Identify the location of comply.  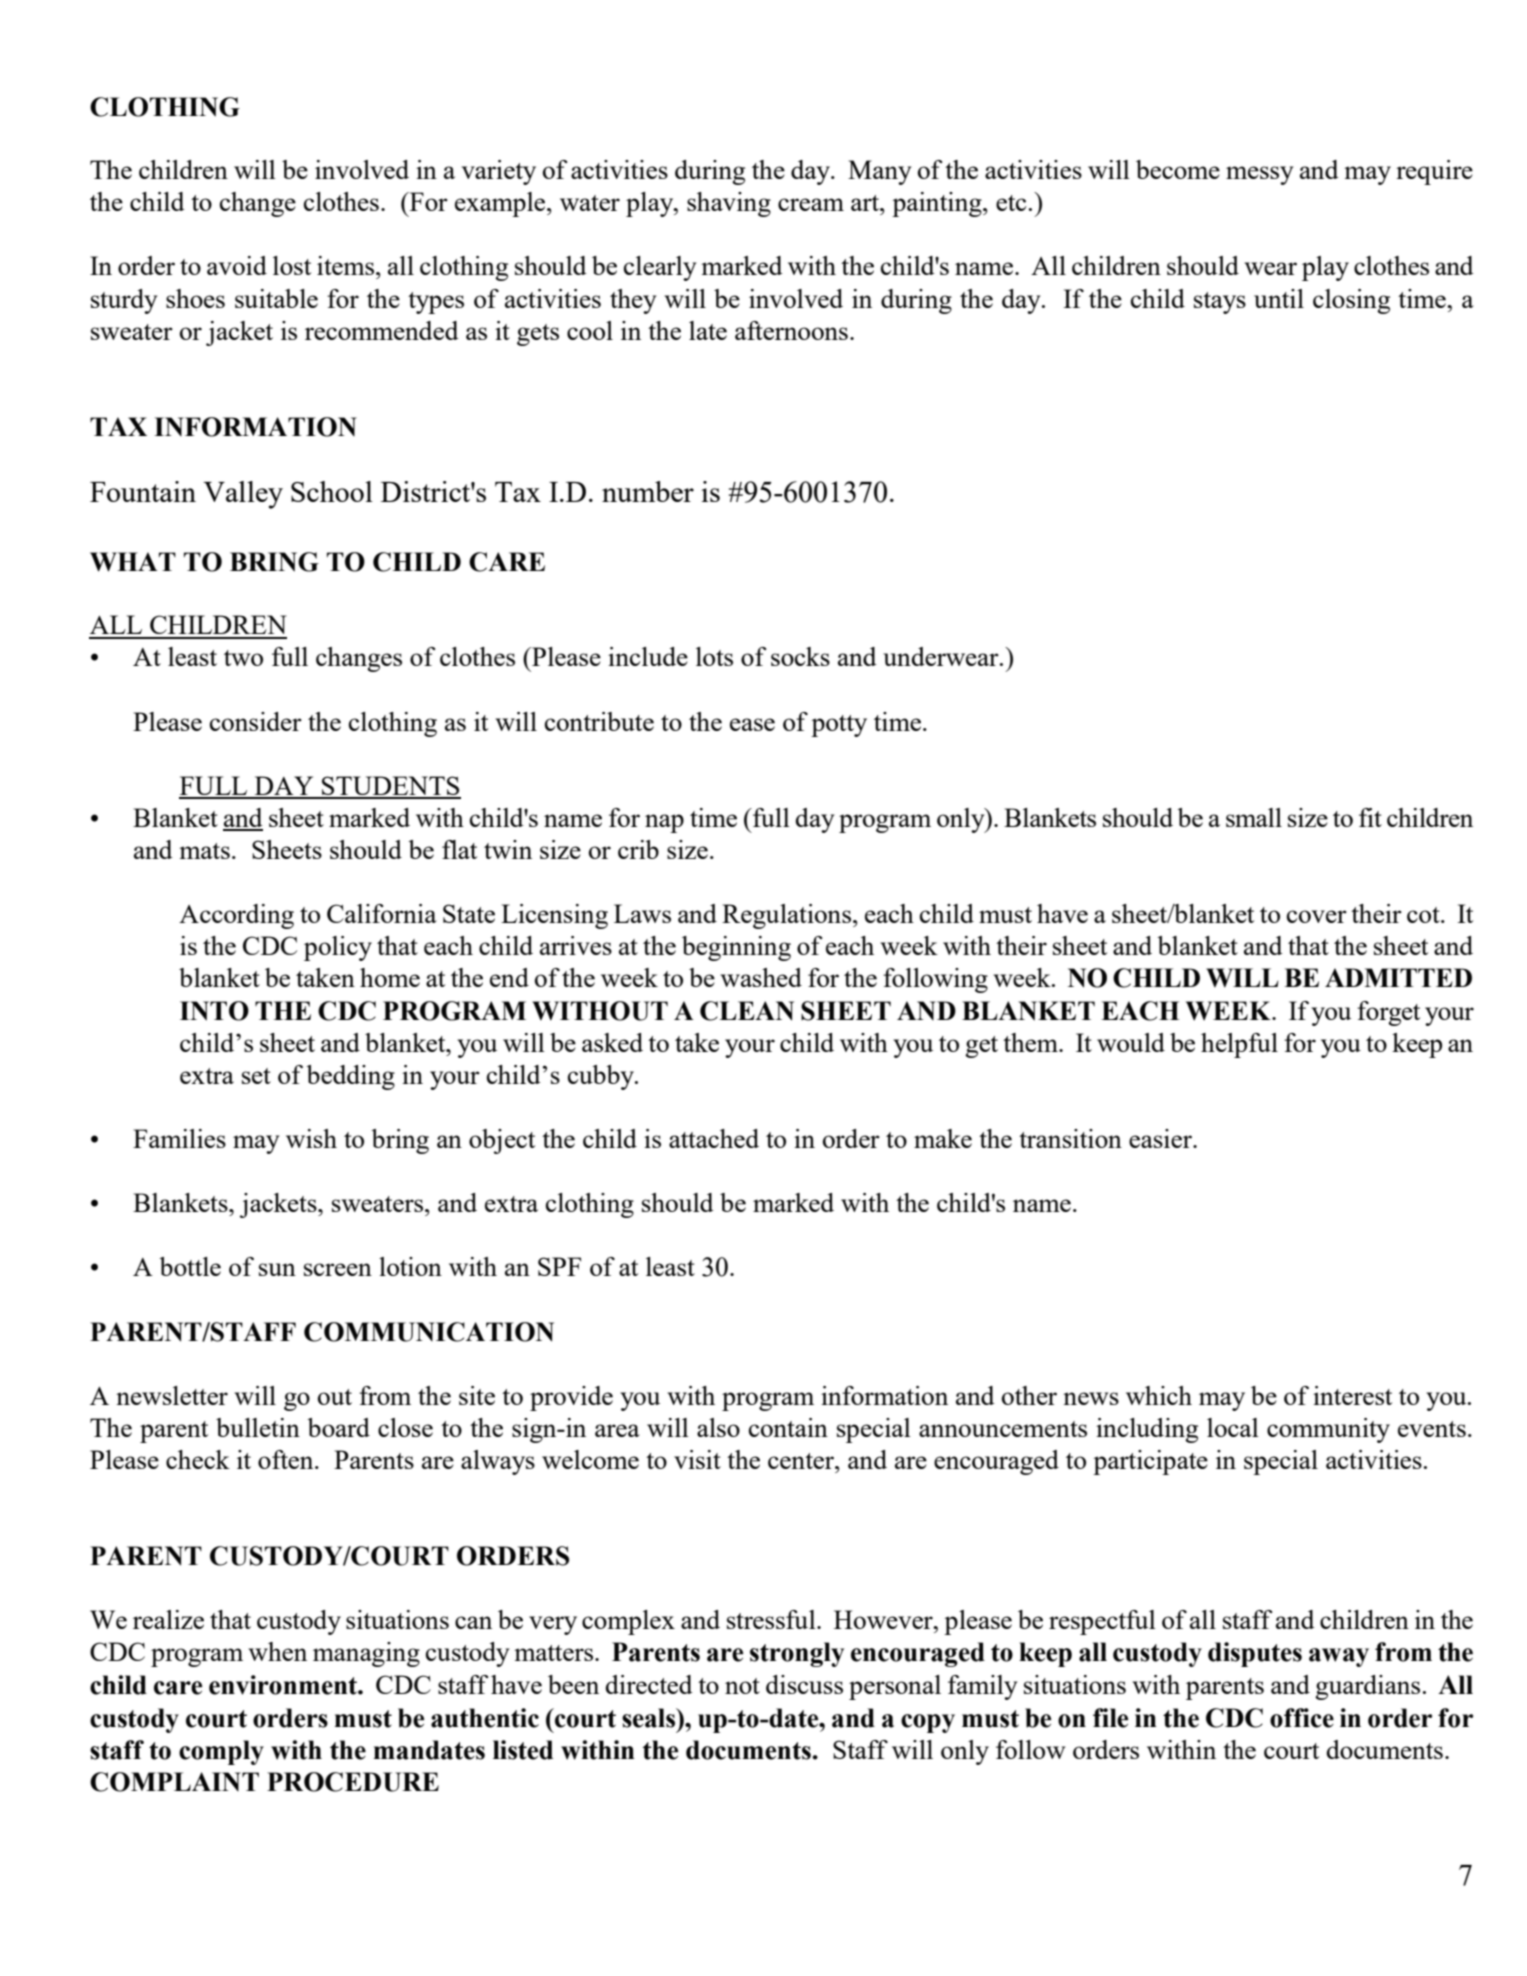
(221, 1752).
